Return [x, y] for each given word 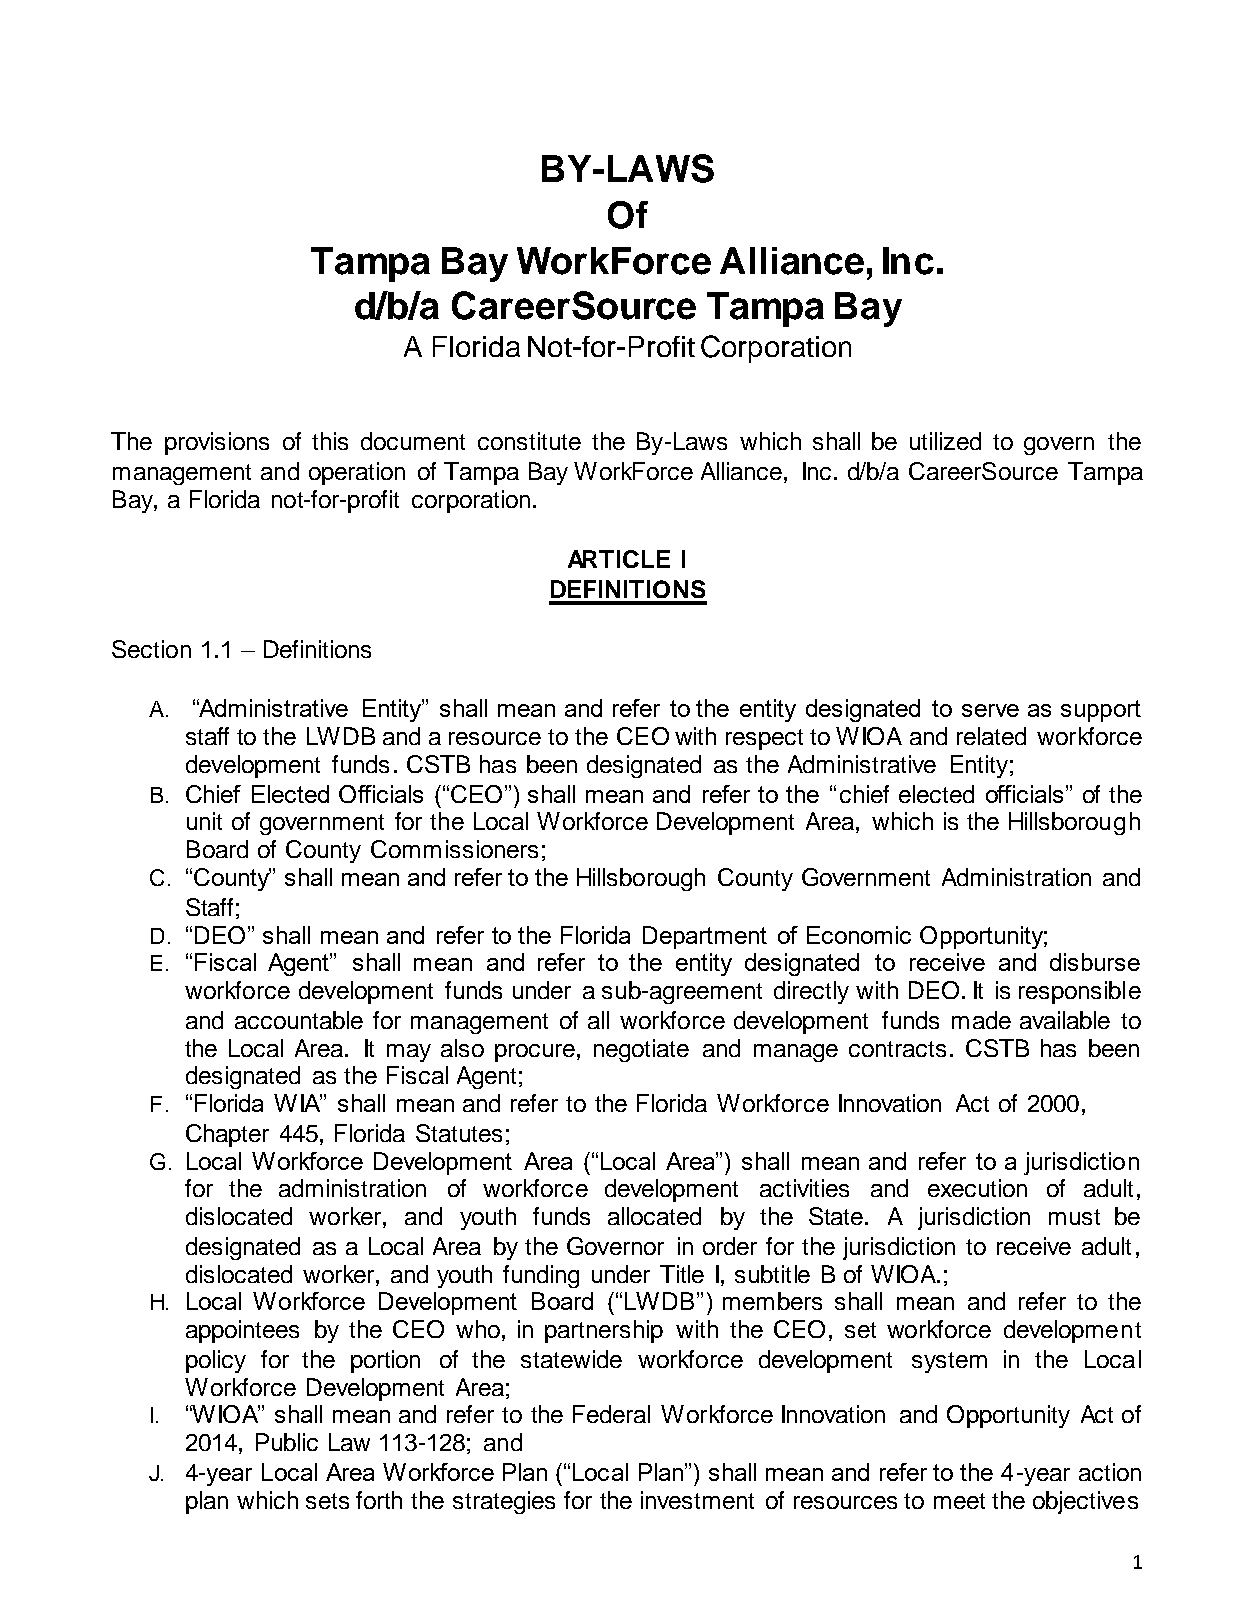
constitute [529, 441]
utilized [945, 441]
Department [705, 937]
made [981, 1020]
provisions [217, 443]
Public [287, 1442]
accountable [299, 1020]
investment [697, 1500]
